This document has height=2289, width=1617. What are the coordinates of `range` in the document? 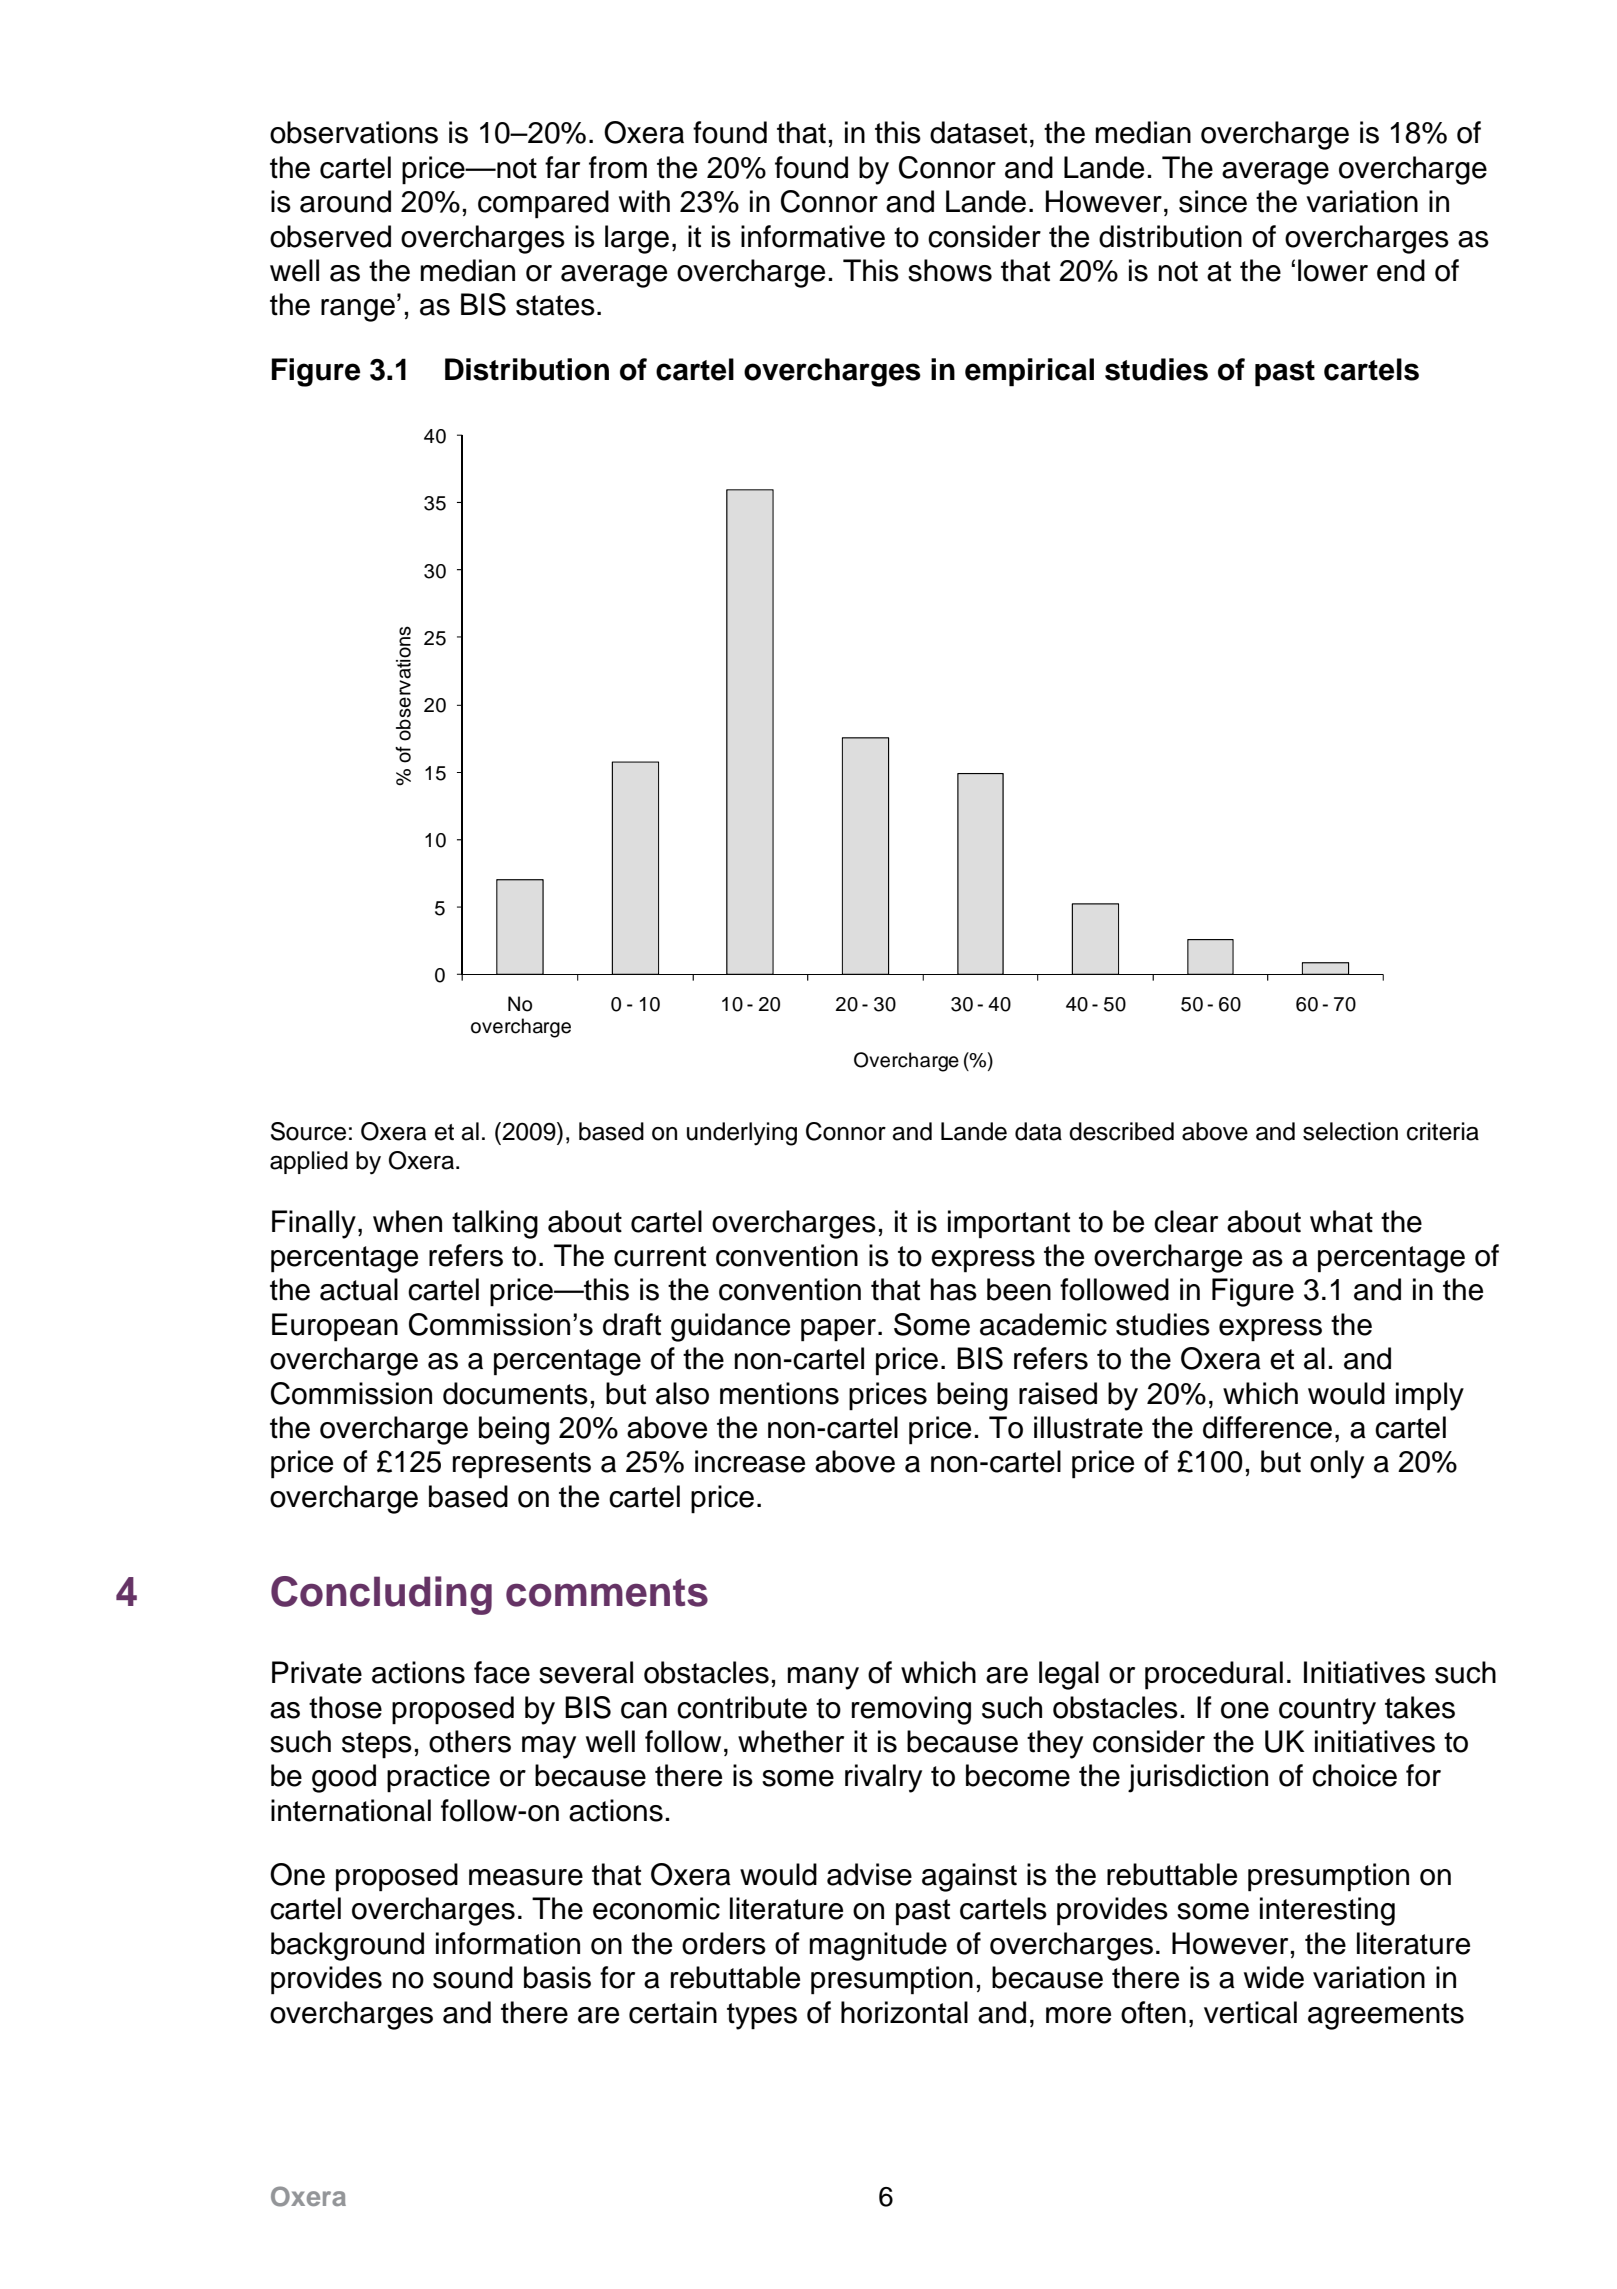 It's located at (358, 310).
